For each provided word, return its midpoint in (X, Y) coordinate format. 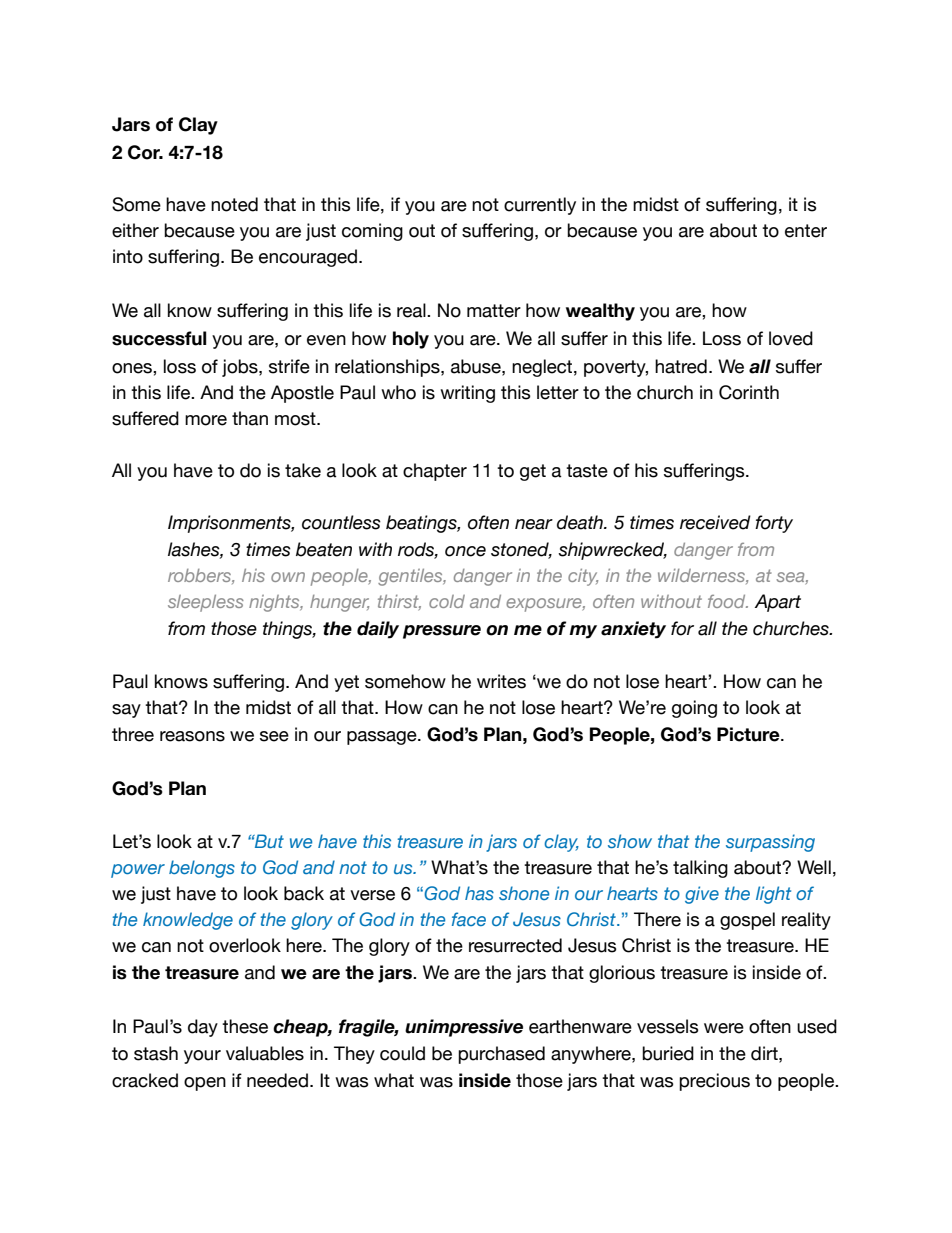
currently (540, 206)
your (202, 1057)
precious (714, 1082)
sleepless (206, 603)
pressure (442, 632)
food (728, 601)
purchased (501, 1055)
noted (234, 204)
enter (806, 231)
